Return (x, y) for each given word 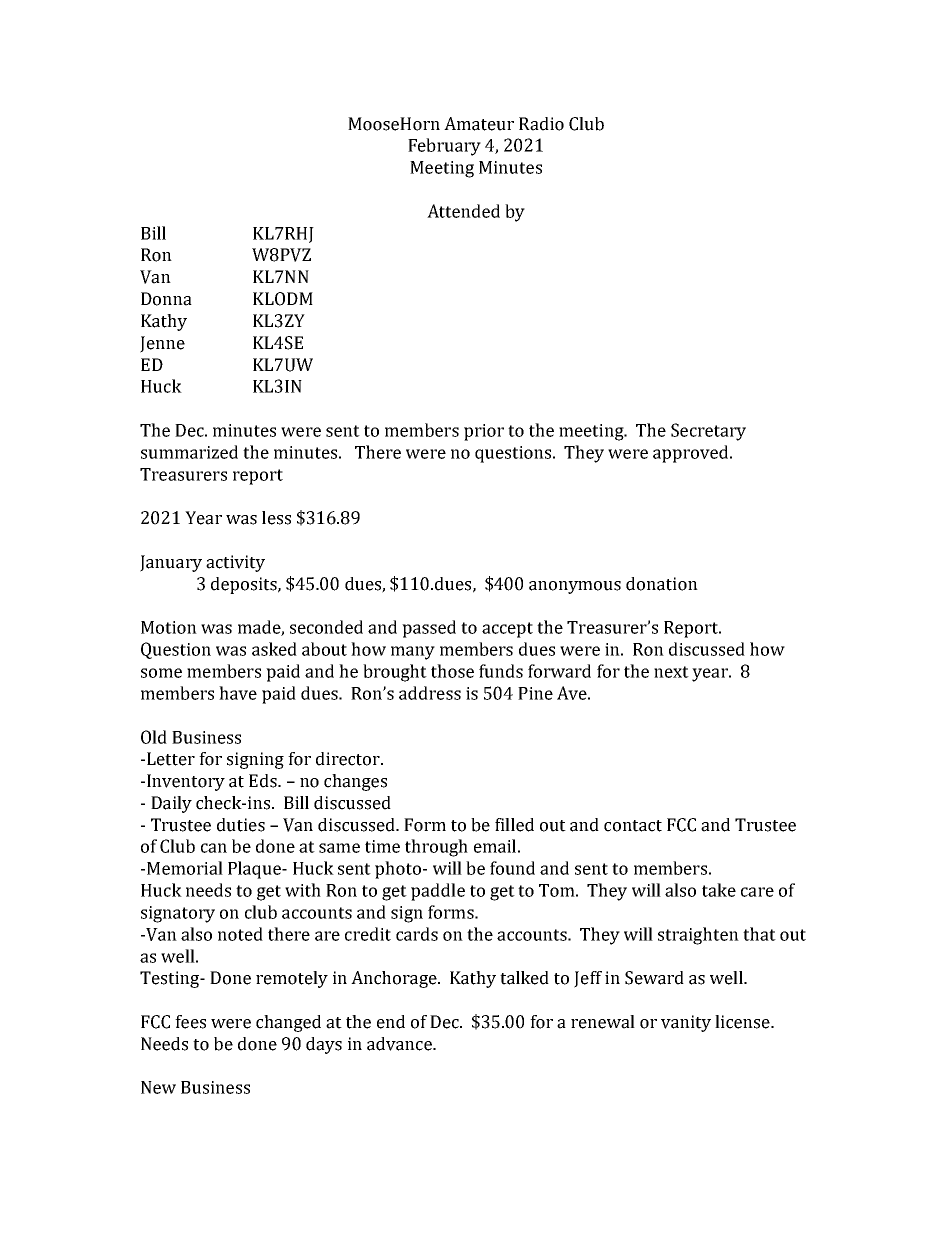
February (444, 147)
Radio (541, 124)
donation (662, 584)
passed (429, 629)
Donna (166, 299)
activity (235, 563)
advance (400, 1044)
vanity (686, 1023)
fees (190, 1022)
